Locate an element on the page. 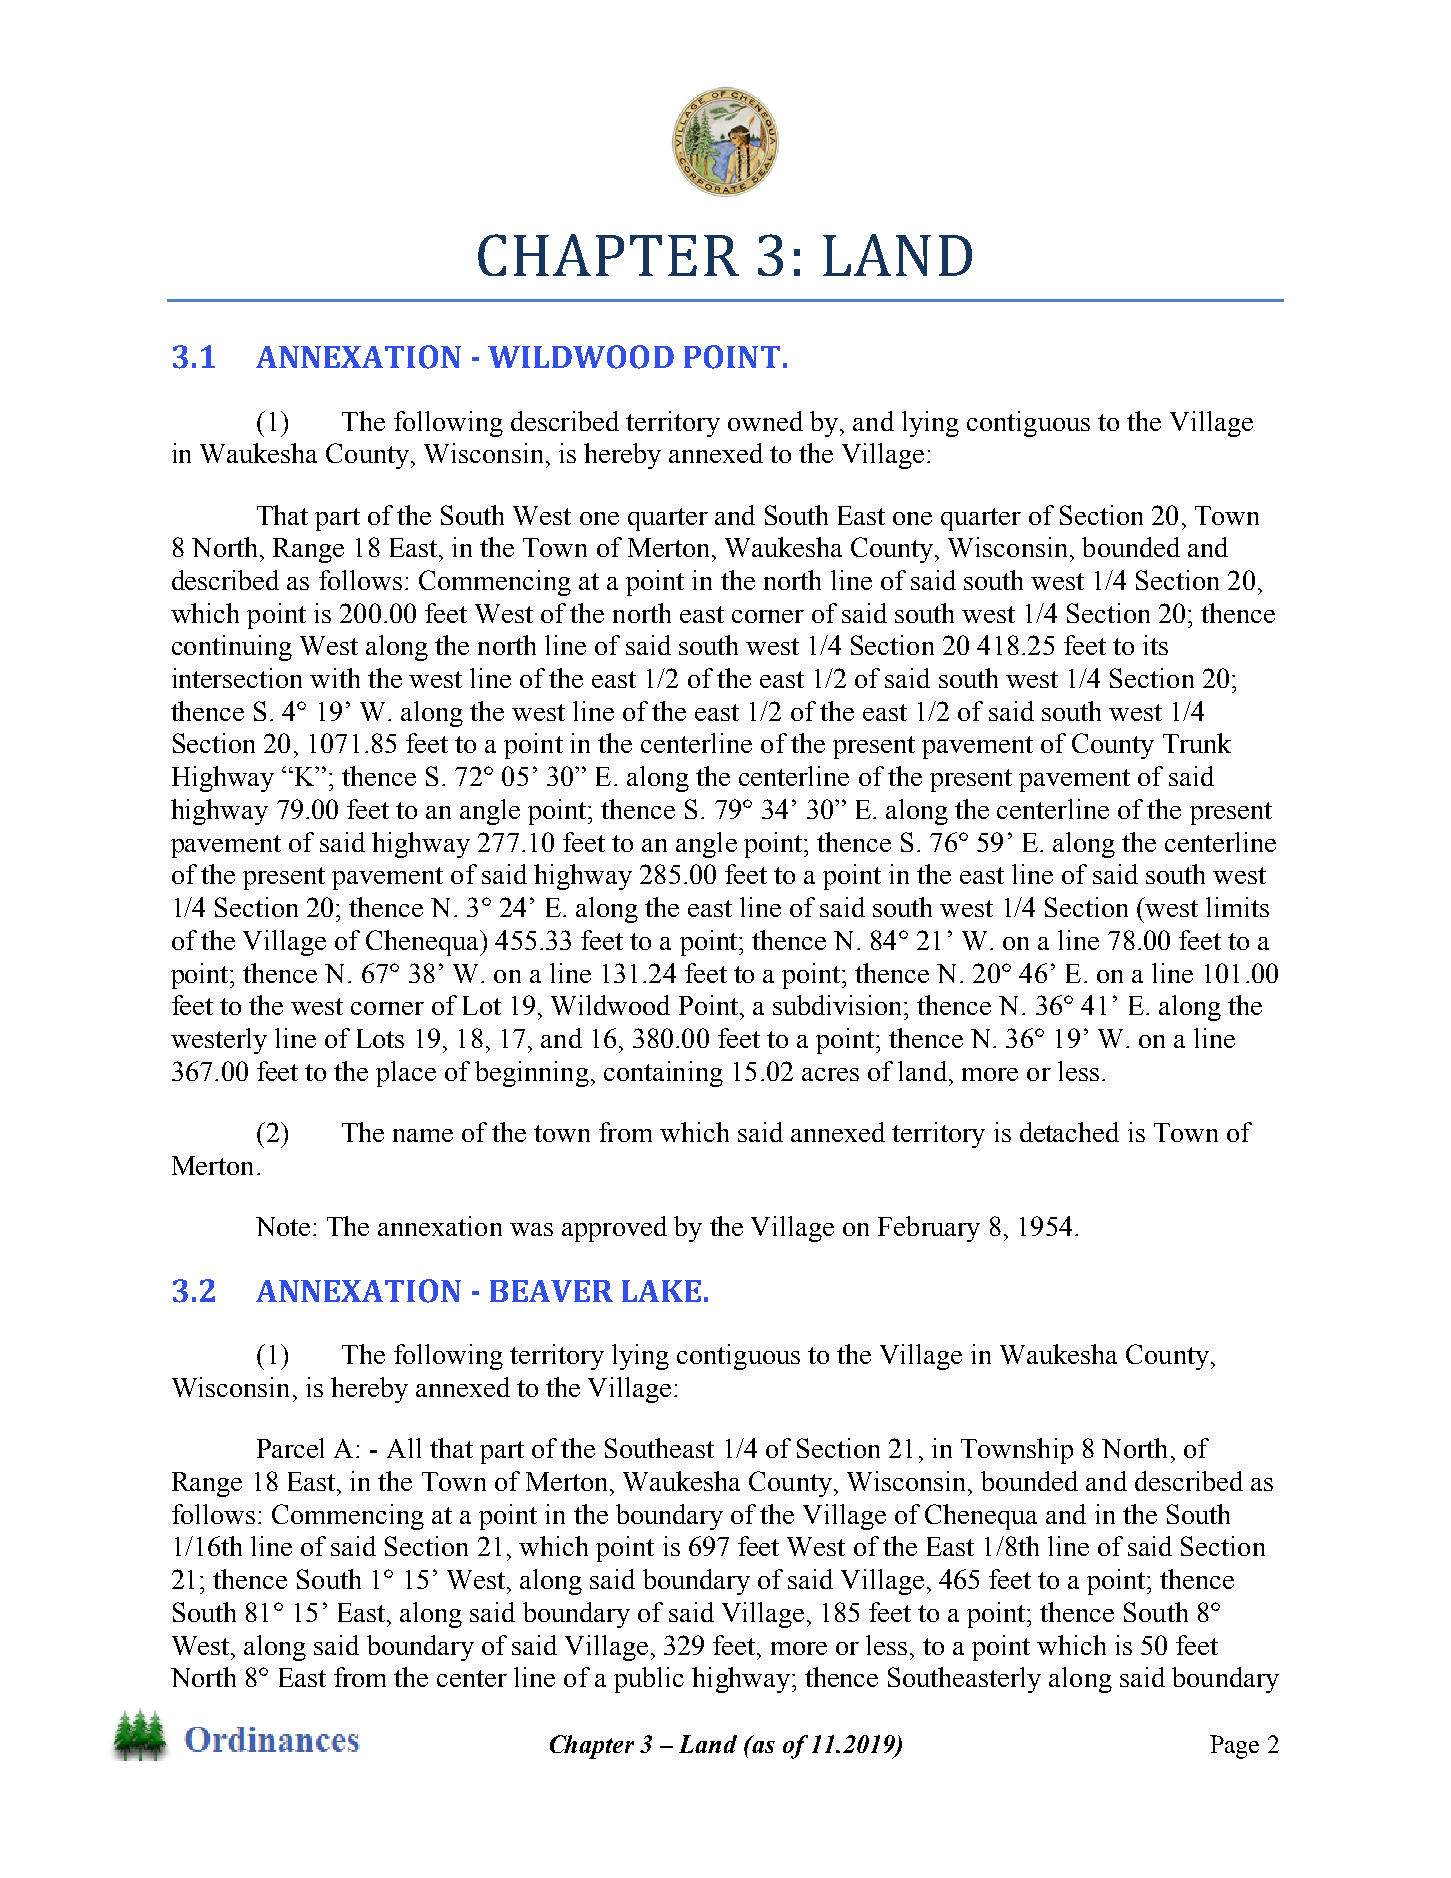 Image resolution: width=1451 pixels, height=1878 pixels. containing is located at coordinates (663, 1074).
